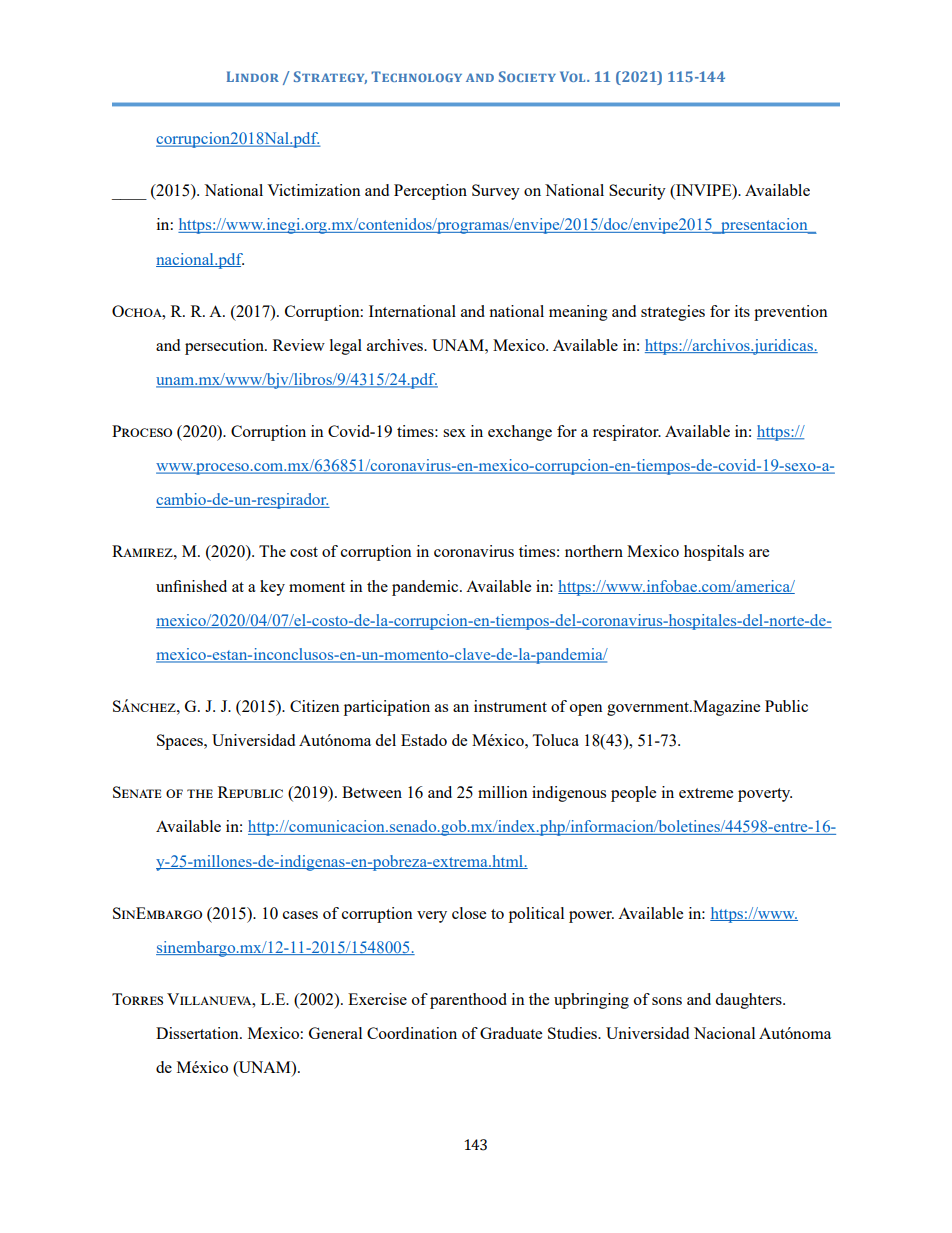  Describe the element at coordinates (637, 192) in the screenshot. I see `Security` at that location.
